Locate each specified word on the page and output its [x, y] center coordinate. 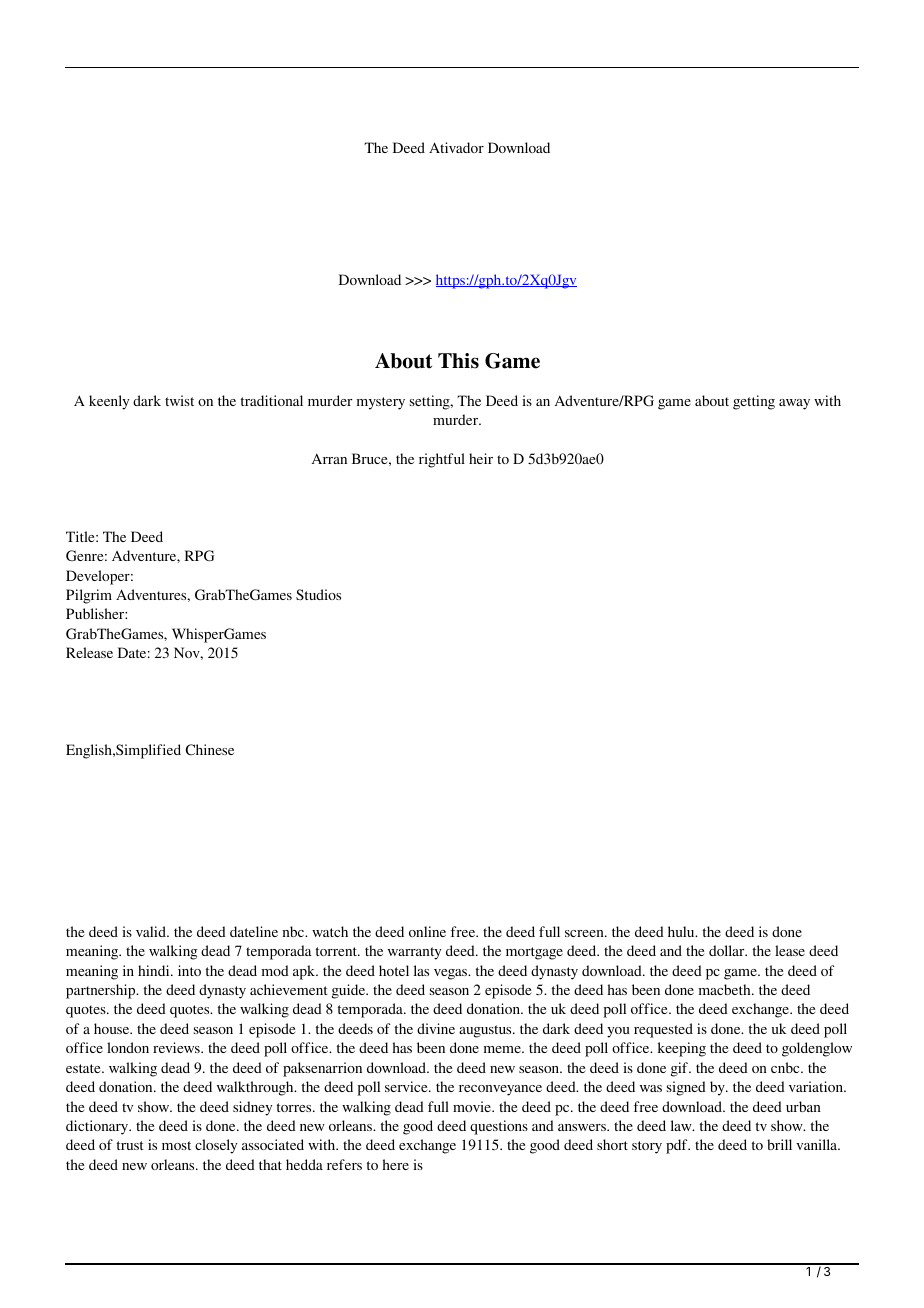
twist [179, 400]
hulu [682, 931]
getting [754, 402]
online [427, 931]
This [458, 361]
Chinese [210, 749]
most [176, 1145]
